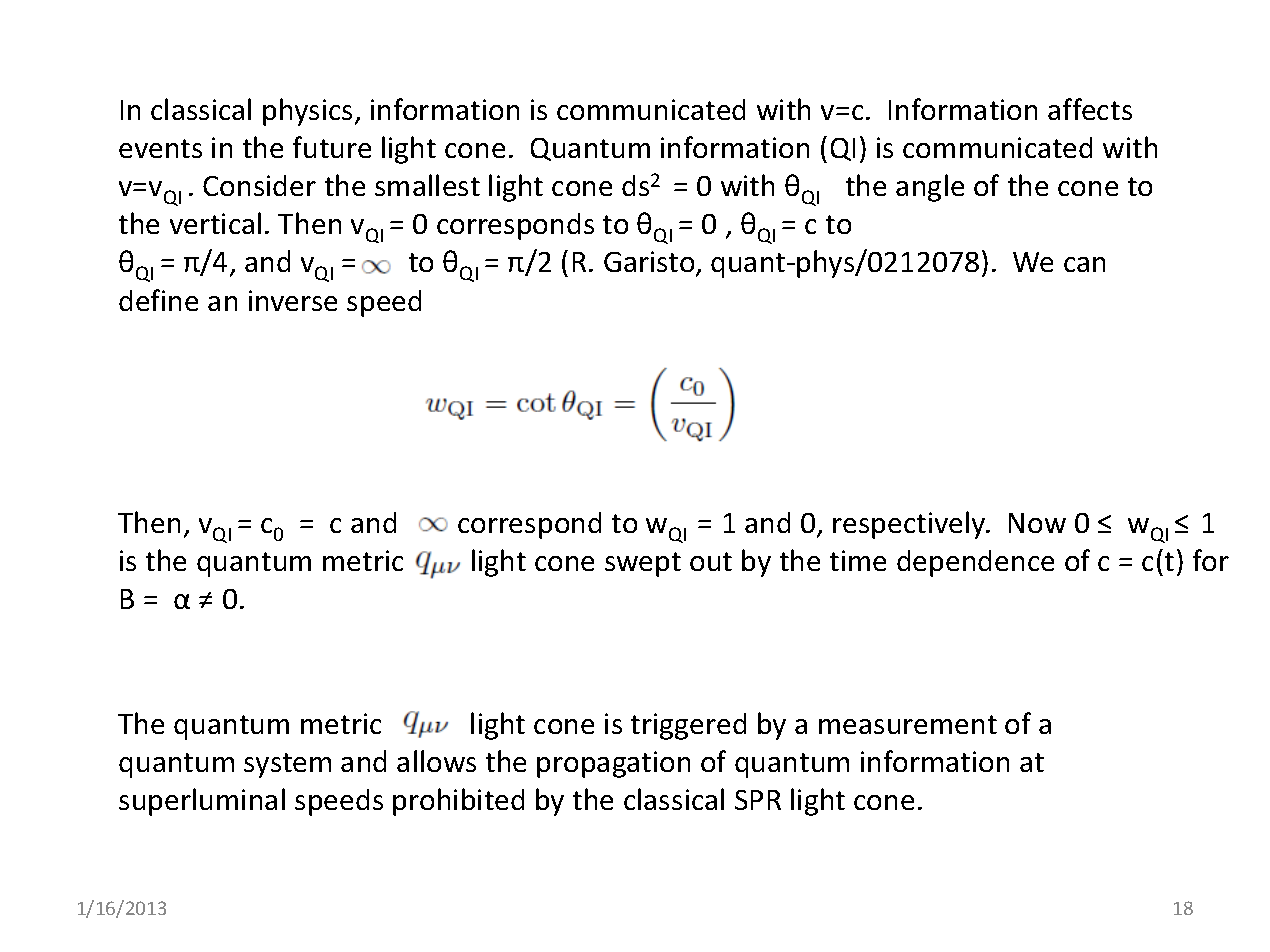  What do you see at coordinates (1084, 264) in the screenshot?
I see `can` at bounding box center [1084, 264].
